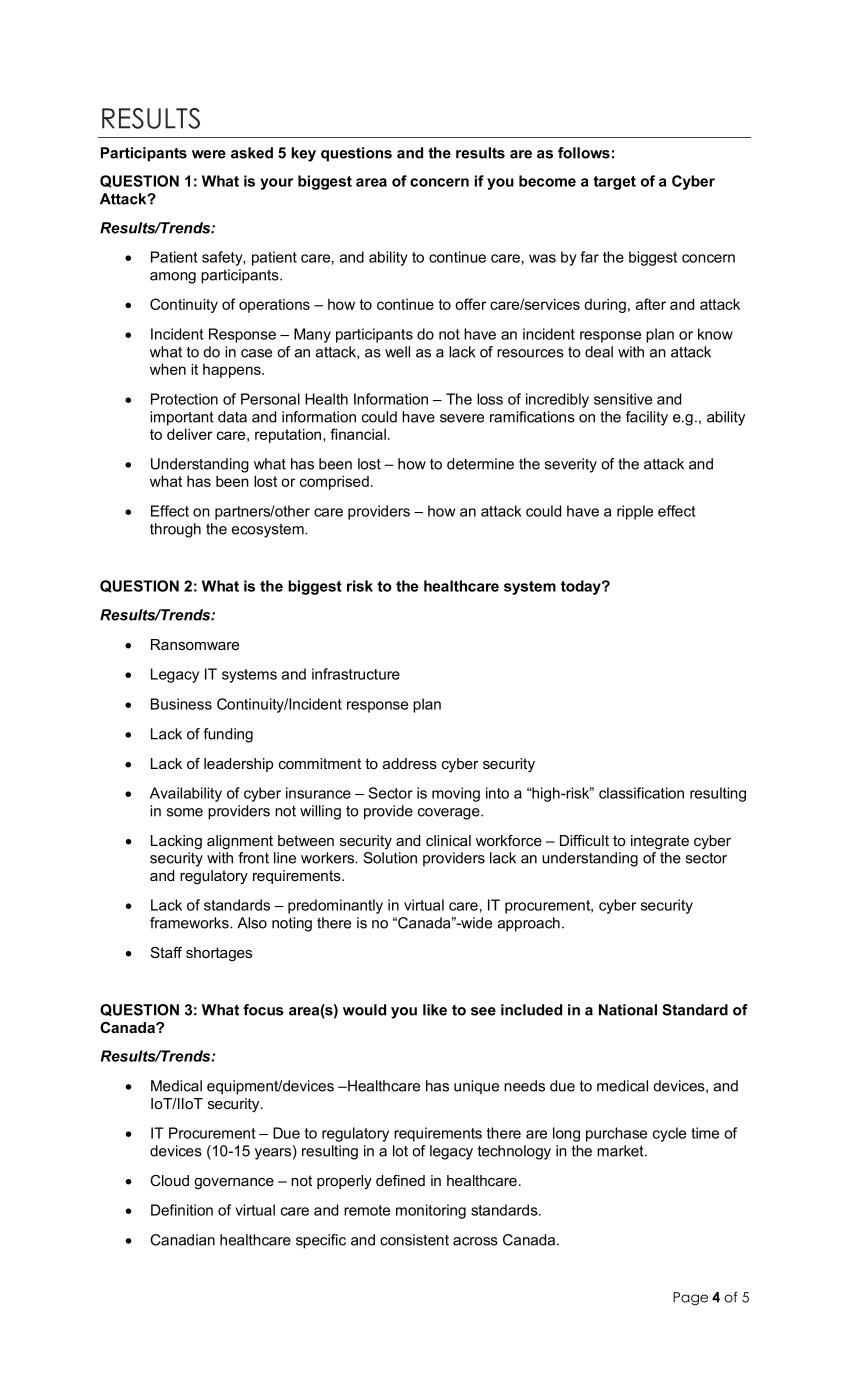  I want to click on Canadian, so click(182, 1240).
